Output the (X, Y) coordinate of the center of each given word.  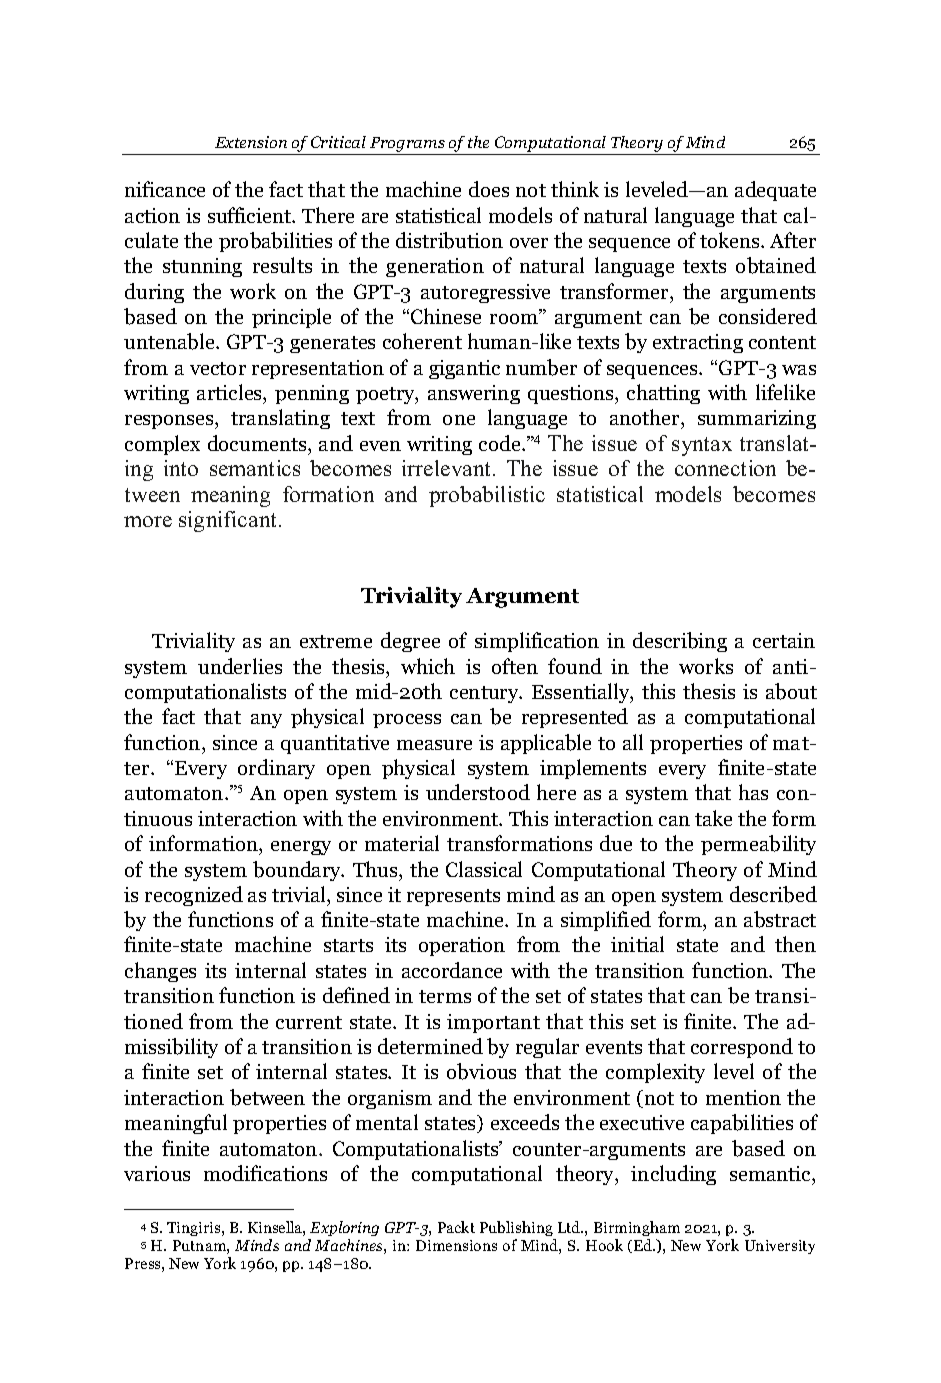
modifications (265, 1173)
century (485, 694)
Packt (456, 1227)
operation (462, 946)
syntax (702, 446)
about (791, 691)
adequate (775, 191)
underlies (240, 666)
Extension (251, 142)
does (489, 189)
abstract (780, 919)
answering (474, 394)
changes (160, 972)
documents (258, 443)
